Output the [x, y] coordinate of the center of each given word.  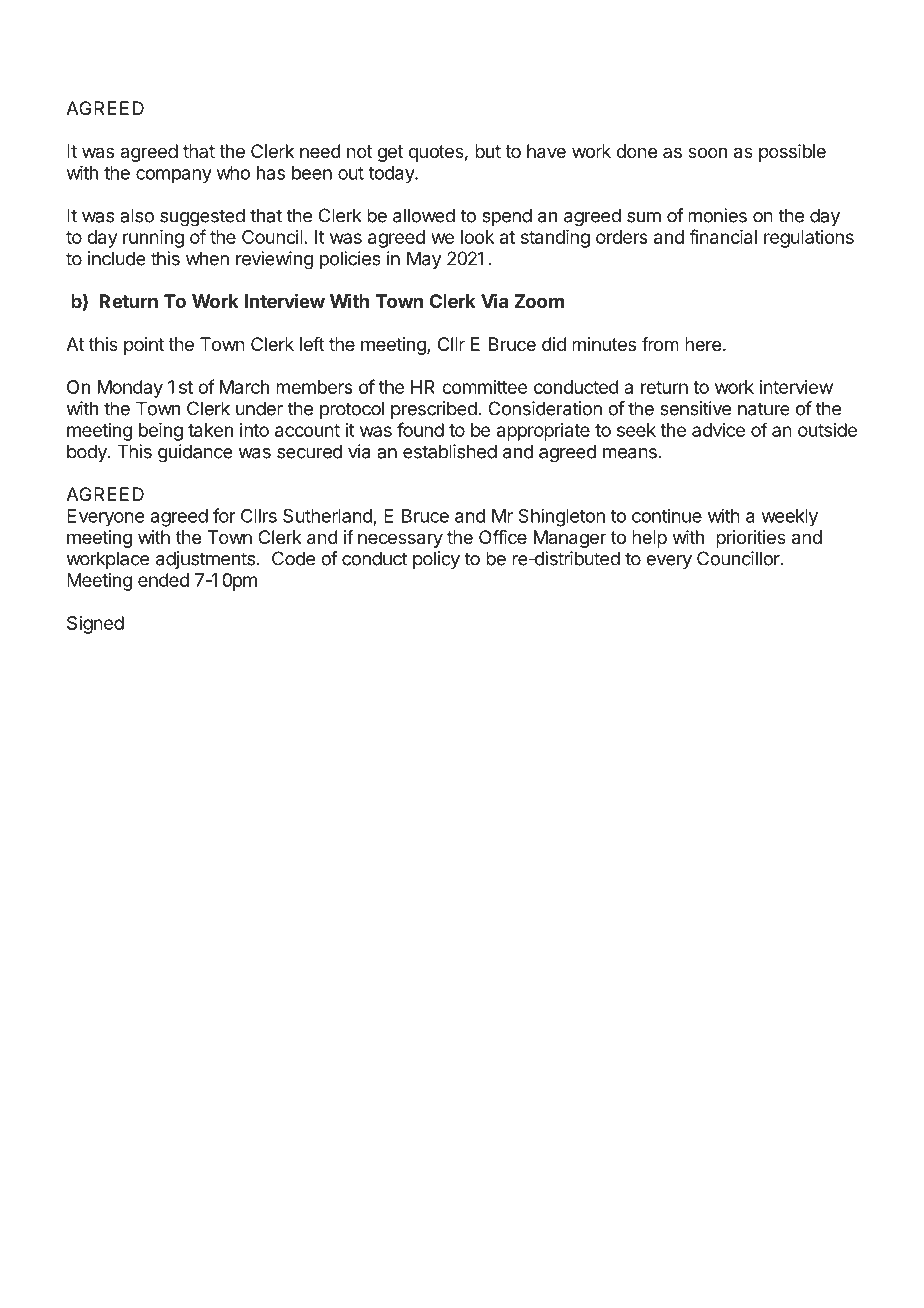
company [174, 176]
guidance [195, 453]
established [450, 451]
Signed [95, 625]
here [703, 344]
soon [707, 152]
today [392, 175]
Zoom [539, 301]
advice [718, 430]
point [144, 346]
